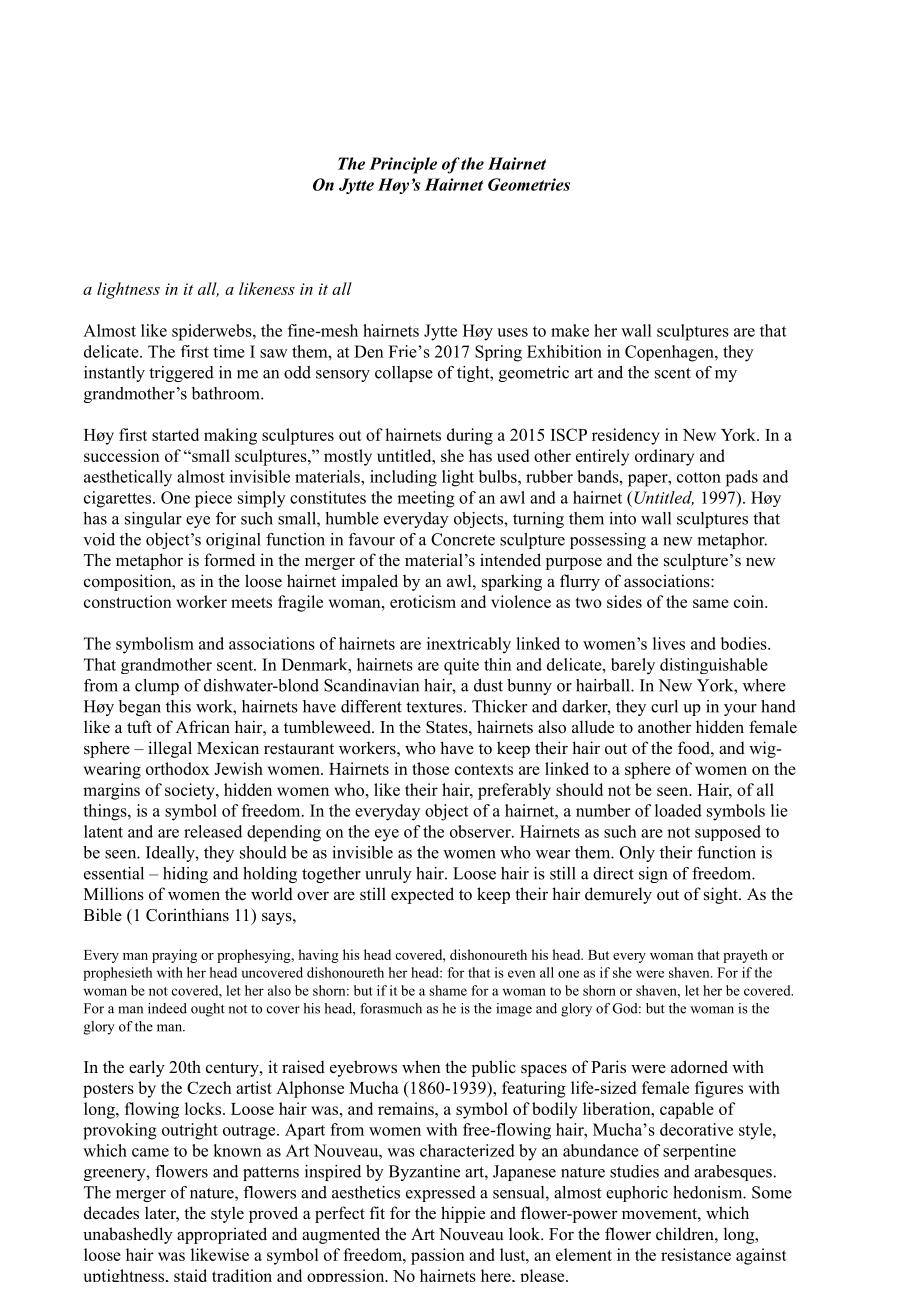 This page has height=1308, width=924. I want to click on staid, so click(190, 1275).
